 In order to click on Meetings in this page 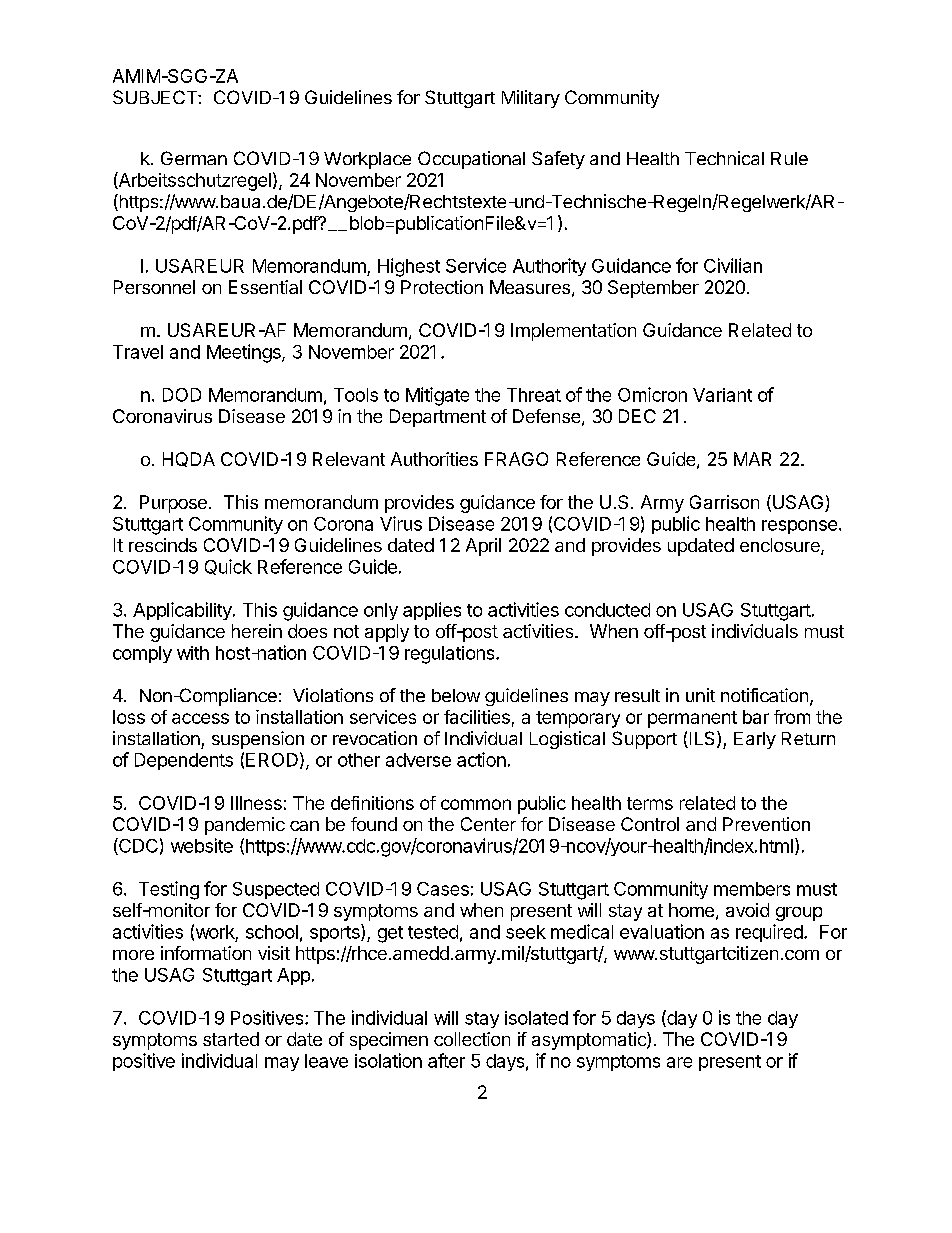, I will do `click(245, 353)`.
